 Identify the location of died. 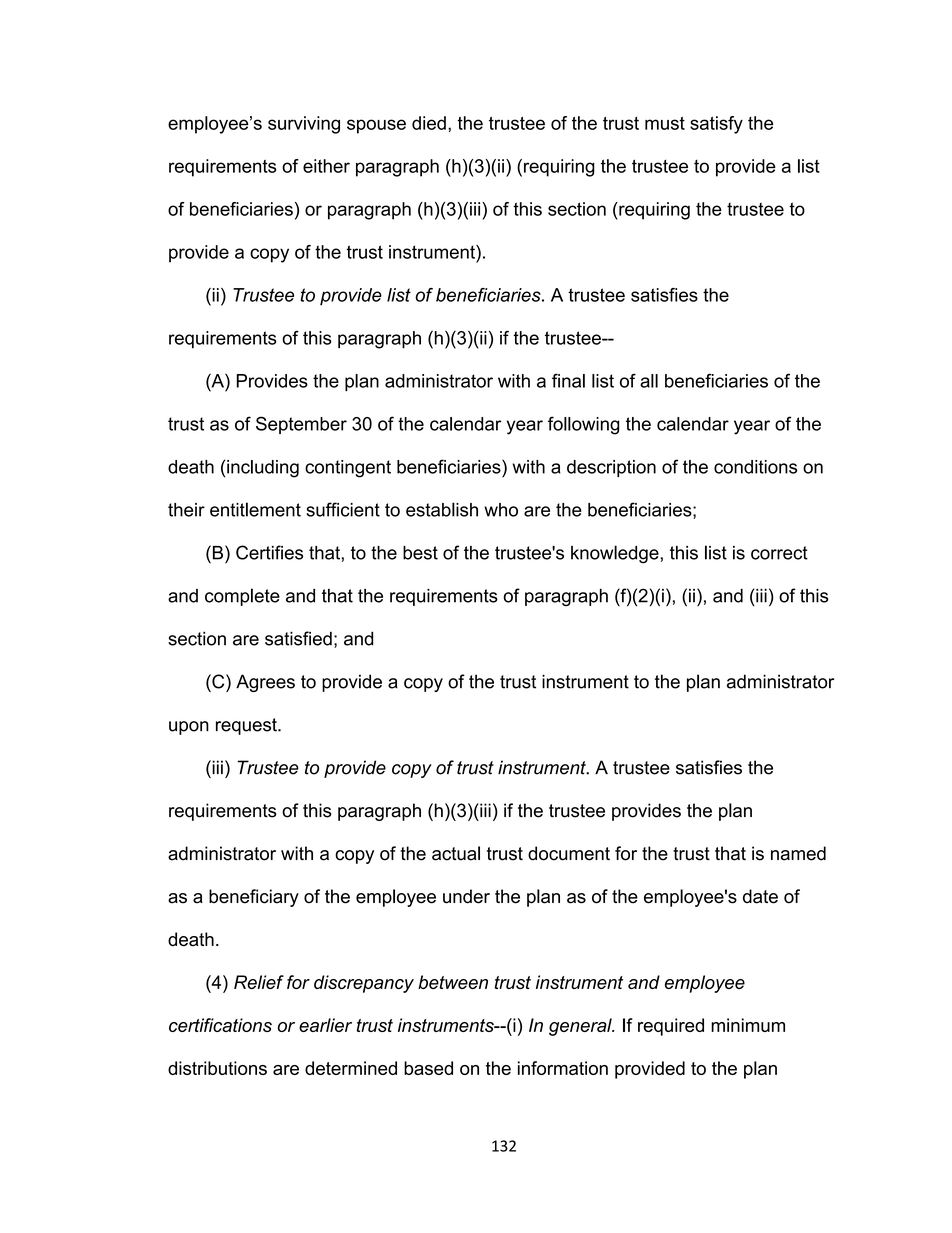
(429, 123).
